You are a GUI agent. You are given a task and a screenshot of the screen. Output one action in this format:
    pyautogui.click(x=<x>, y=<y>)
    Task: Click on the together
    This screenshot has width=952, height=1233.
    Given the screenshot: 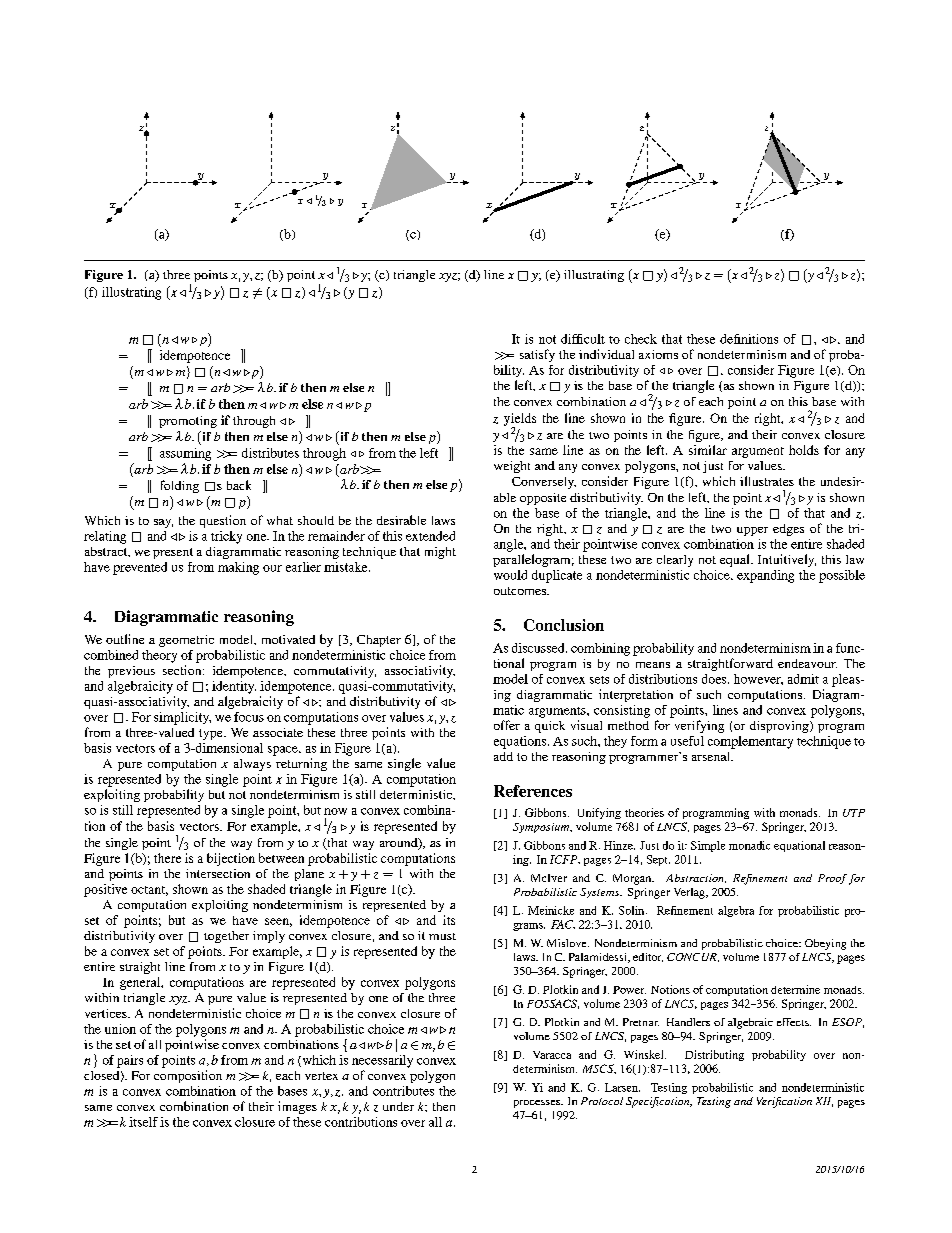 What is the action you would take?
    pyautogui.click(x=226, y=937)
